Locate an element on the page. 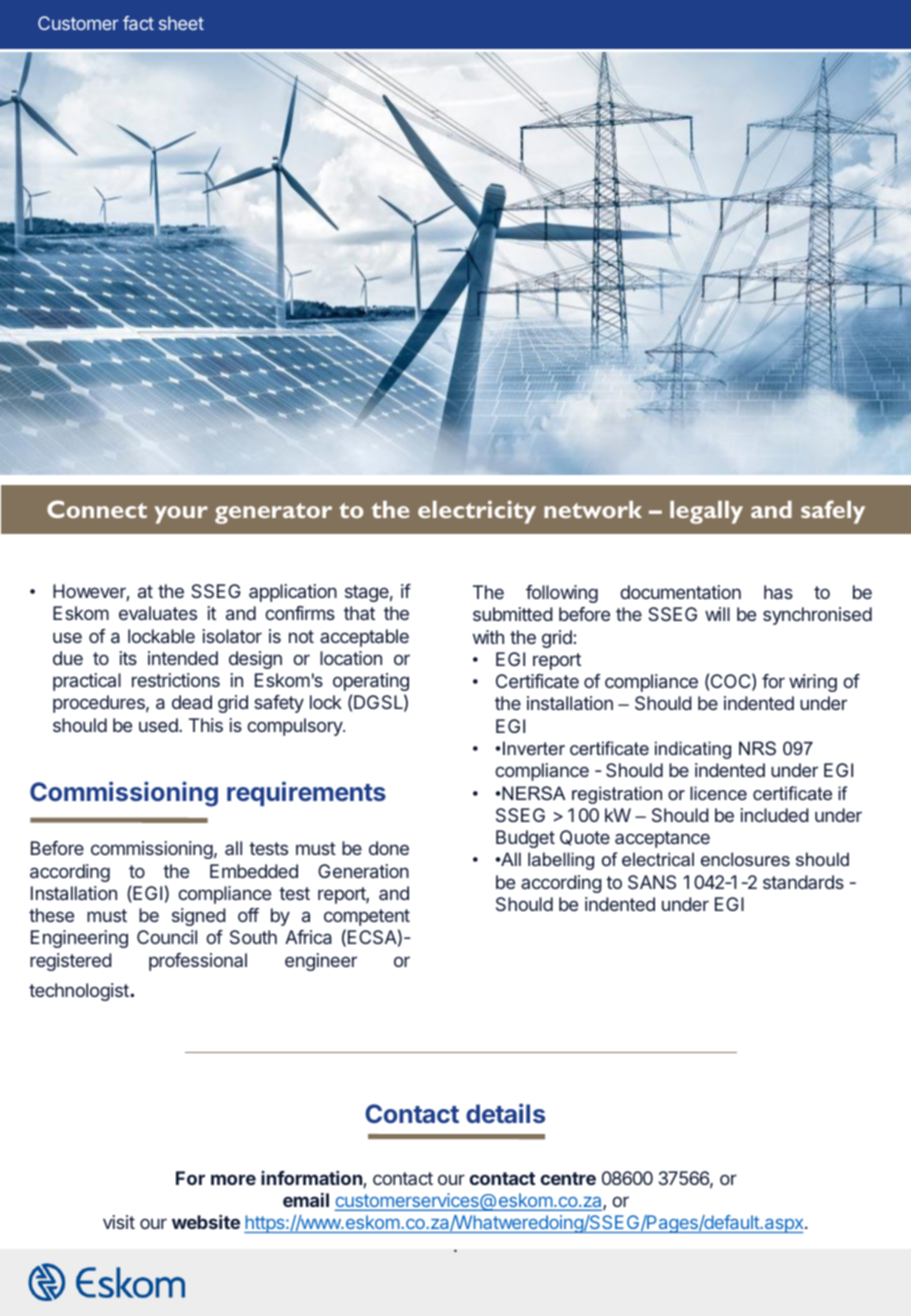 This document has width=911, height=1316. details is located at coordinates (505, 1113).
